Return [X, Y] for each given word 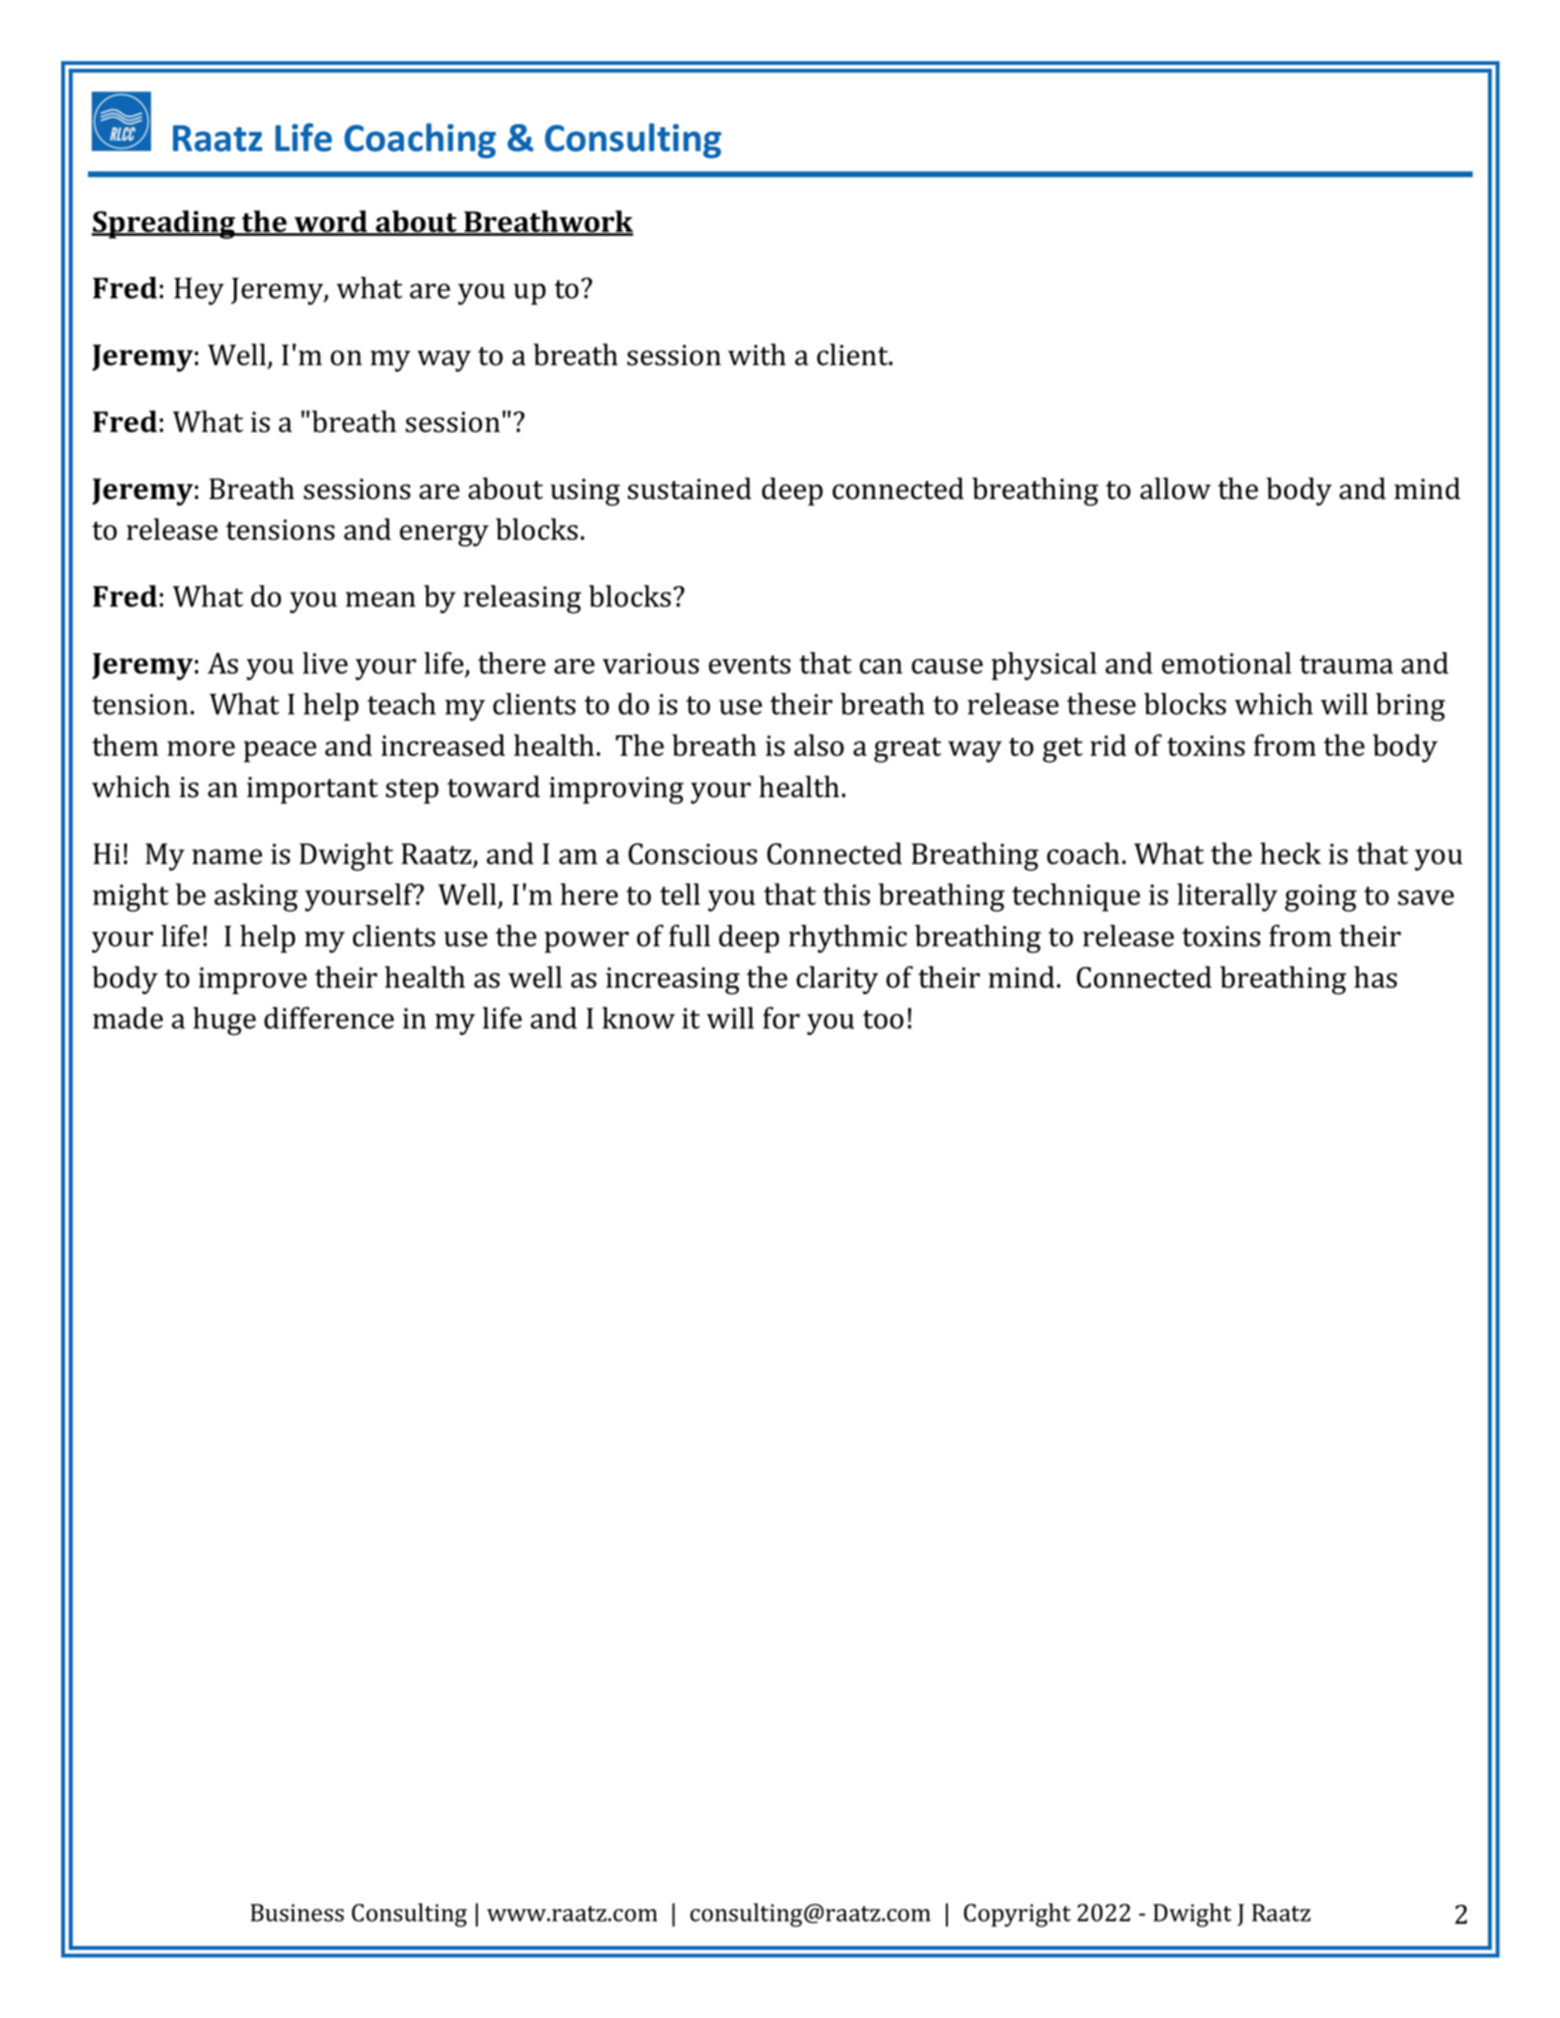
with [757, 354]
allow [1175, 488]
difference [329, 1018]
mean [381, 599]
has [1375, 977]
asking [256, 897]
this [846, 894]
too [883, 1019]
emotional [1226, 663]
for [781, 1018]
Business [297, 1913]
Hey [199, 291]
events [750, 664]
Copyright [1017, 1915]
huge [224, 1021]
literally [1227, 897]
